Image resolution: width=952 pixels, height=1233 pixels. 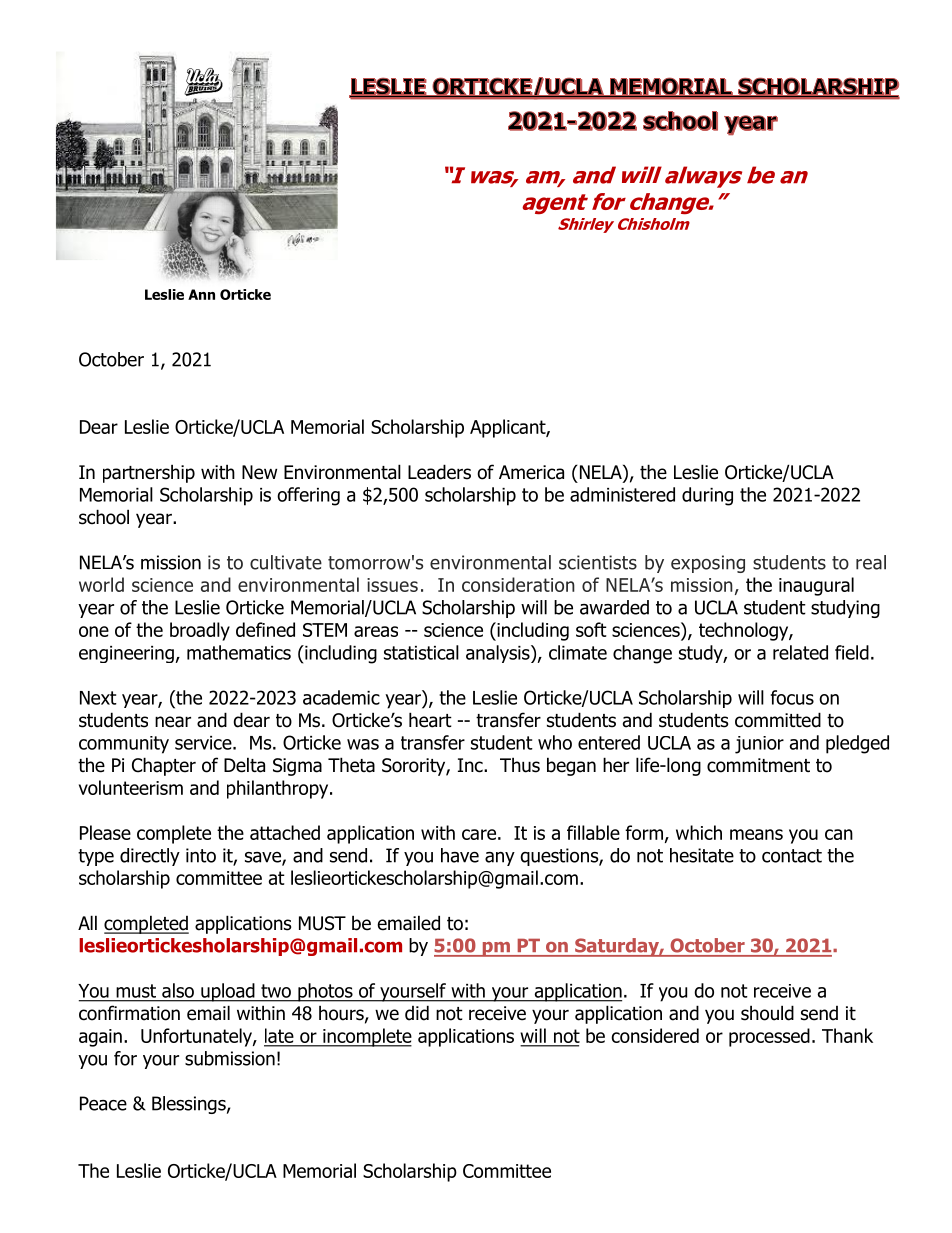 I want to click on processed, so click(x=769, y=1037).
